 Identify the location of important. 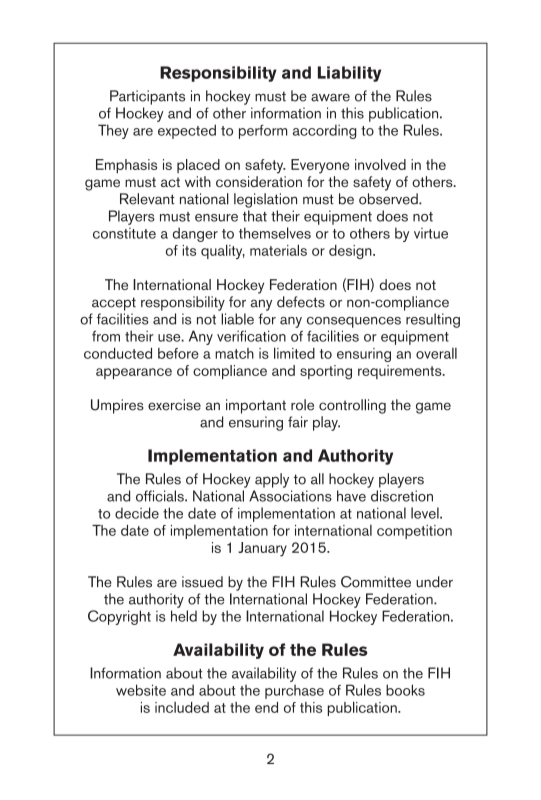
(256, 406).
